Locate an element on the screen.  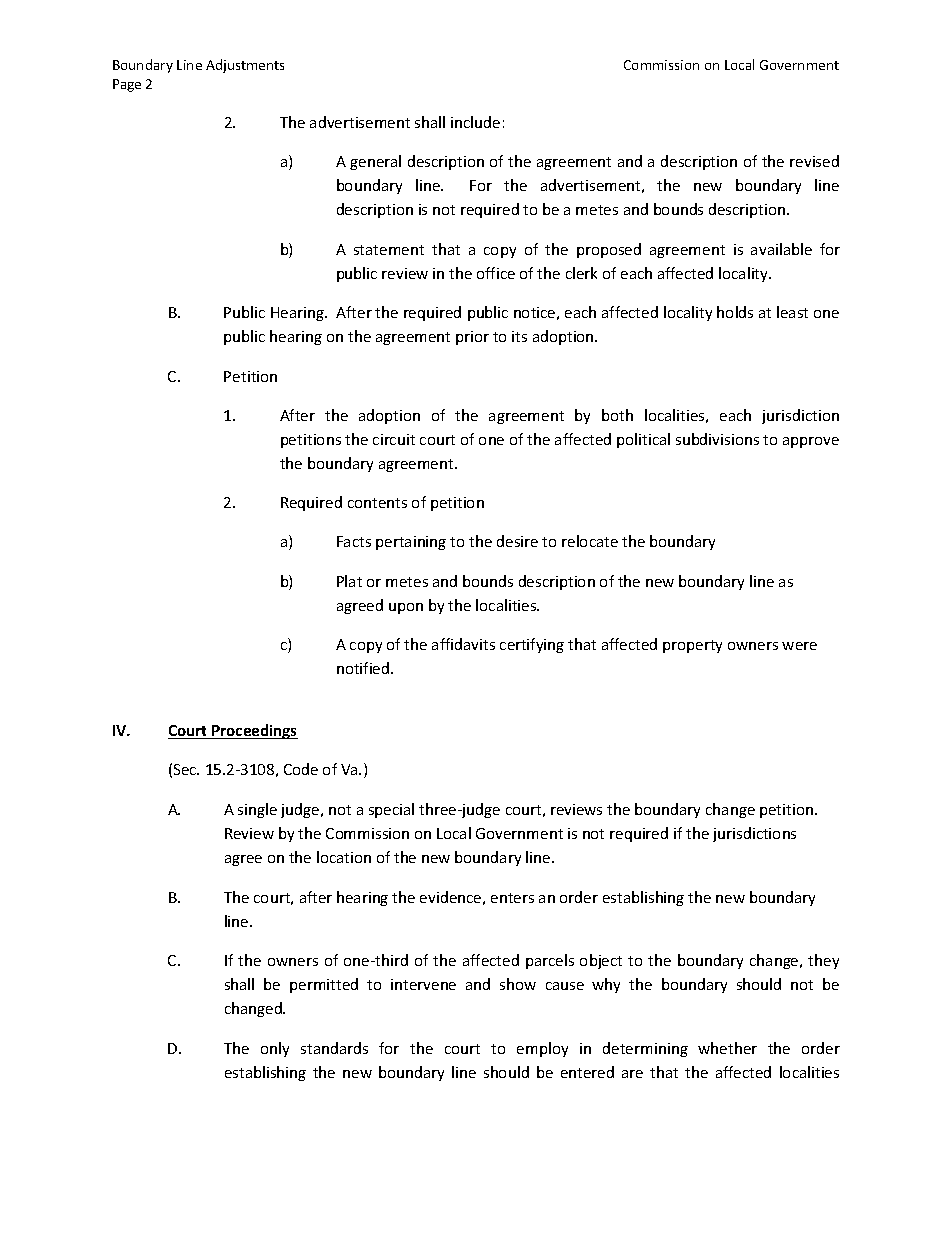
Adjustments is located at coordinates (245, 66).
